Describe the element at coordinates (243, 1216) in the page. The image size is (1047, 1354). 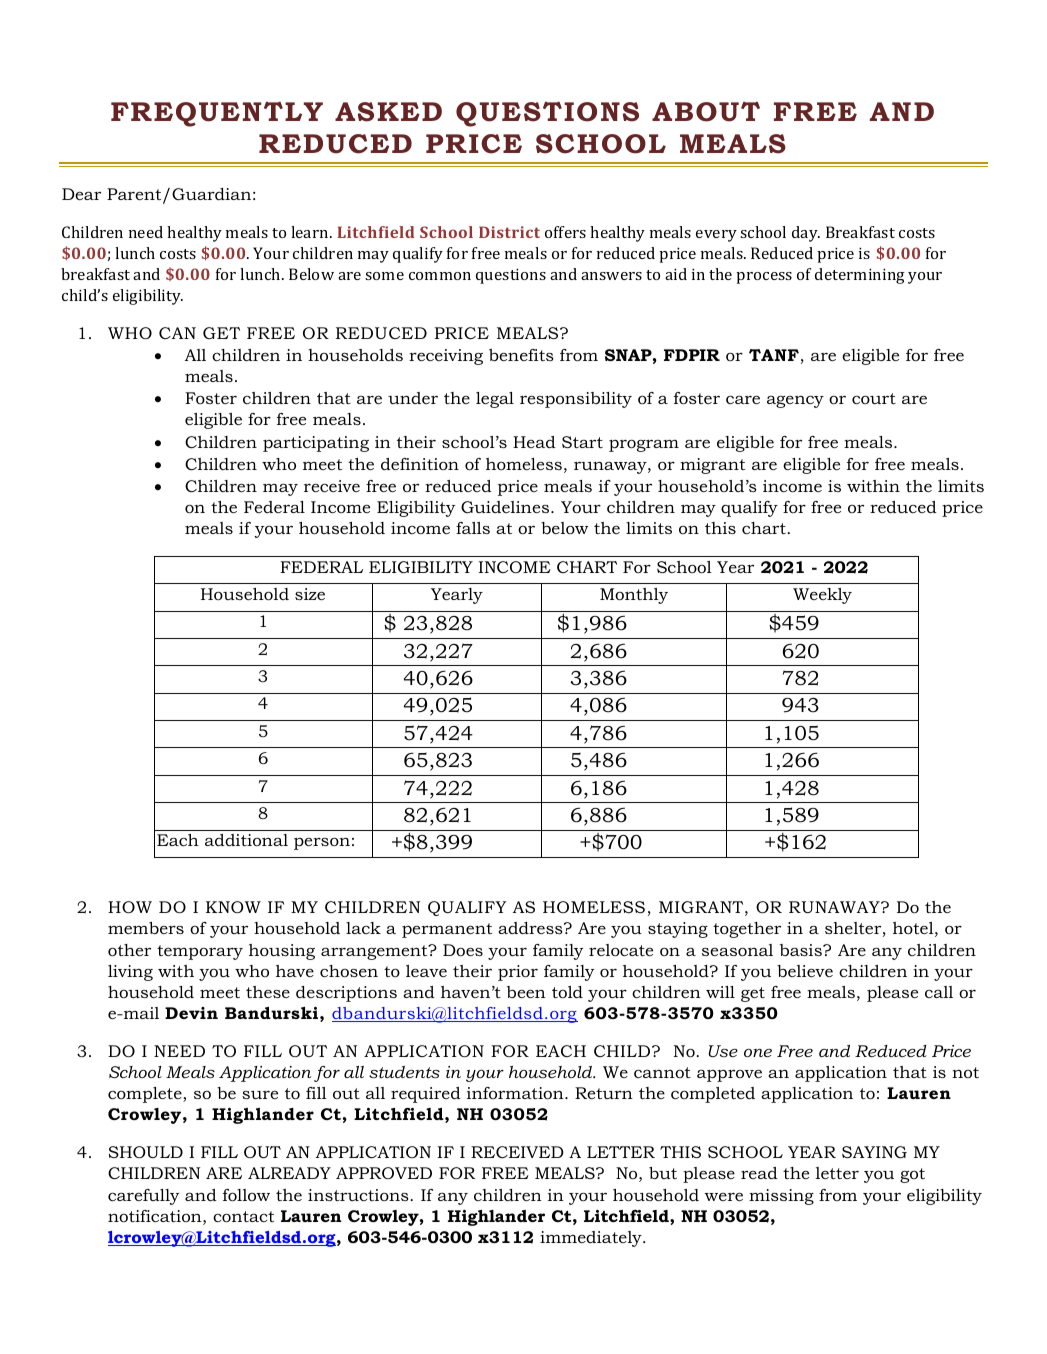
I see `contact` at that location.
